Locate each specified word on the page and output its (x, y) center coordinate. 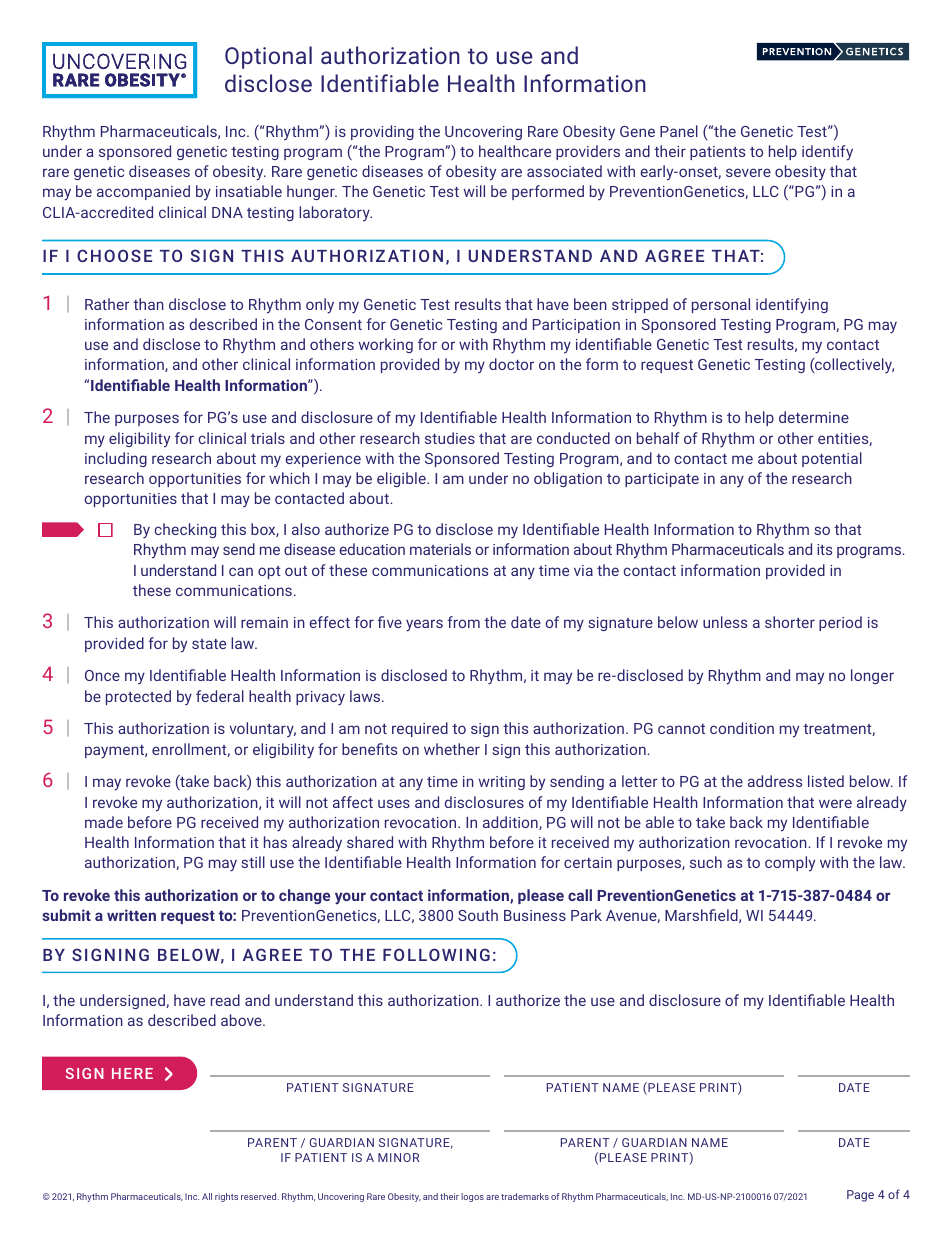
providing (382, 132)
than (148, 304)
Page (860, 1196)
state (209, 644)
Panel (679, 131)
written (131, 915)
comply (790, 864)
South (478, 915)
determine (814, 417)
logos (472, 1197)
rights (226, 1197)
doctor (511, 364)
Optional (268, 57)
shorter (790, 622)
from (463, 622)
